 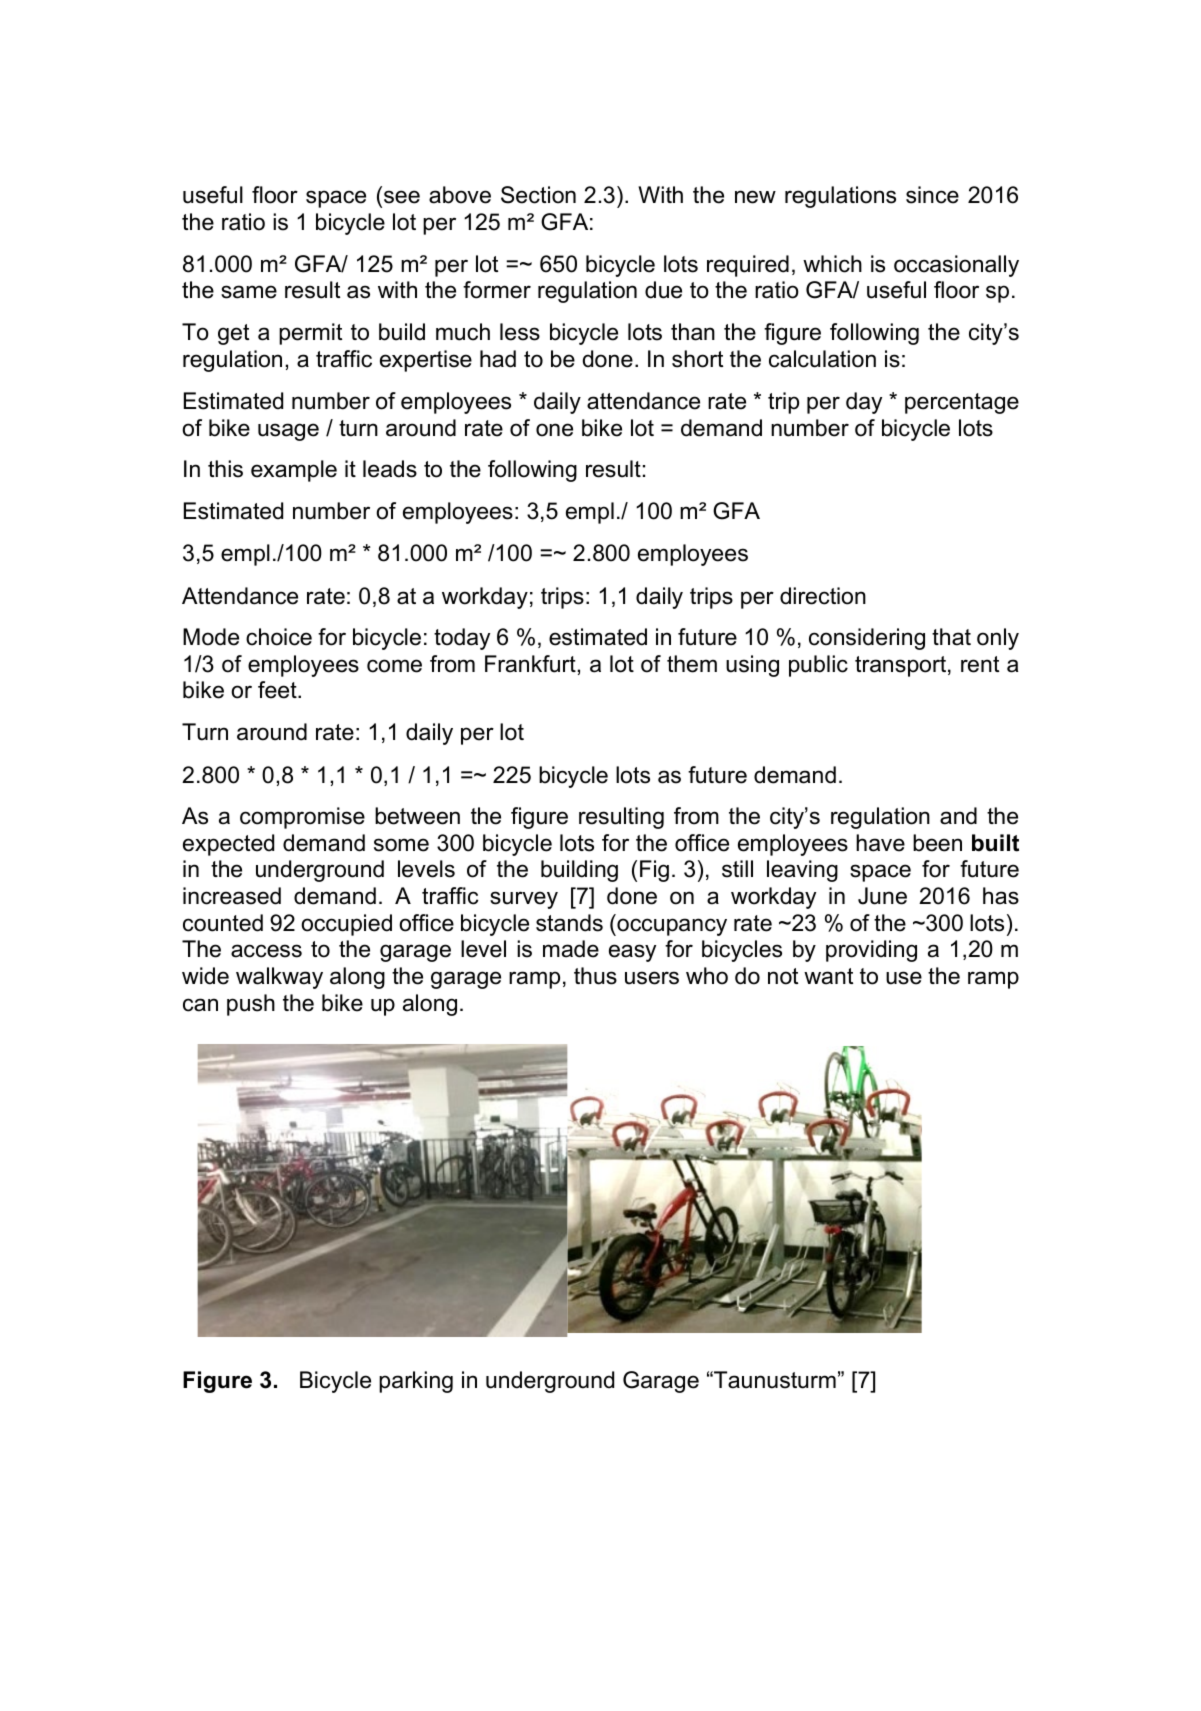 I want to click on have, so click(x=880, y=843).
